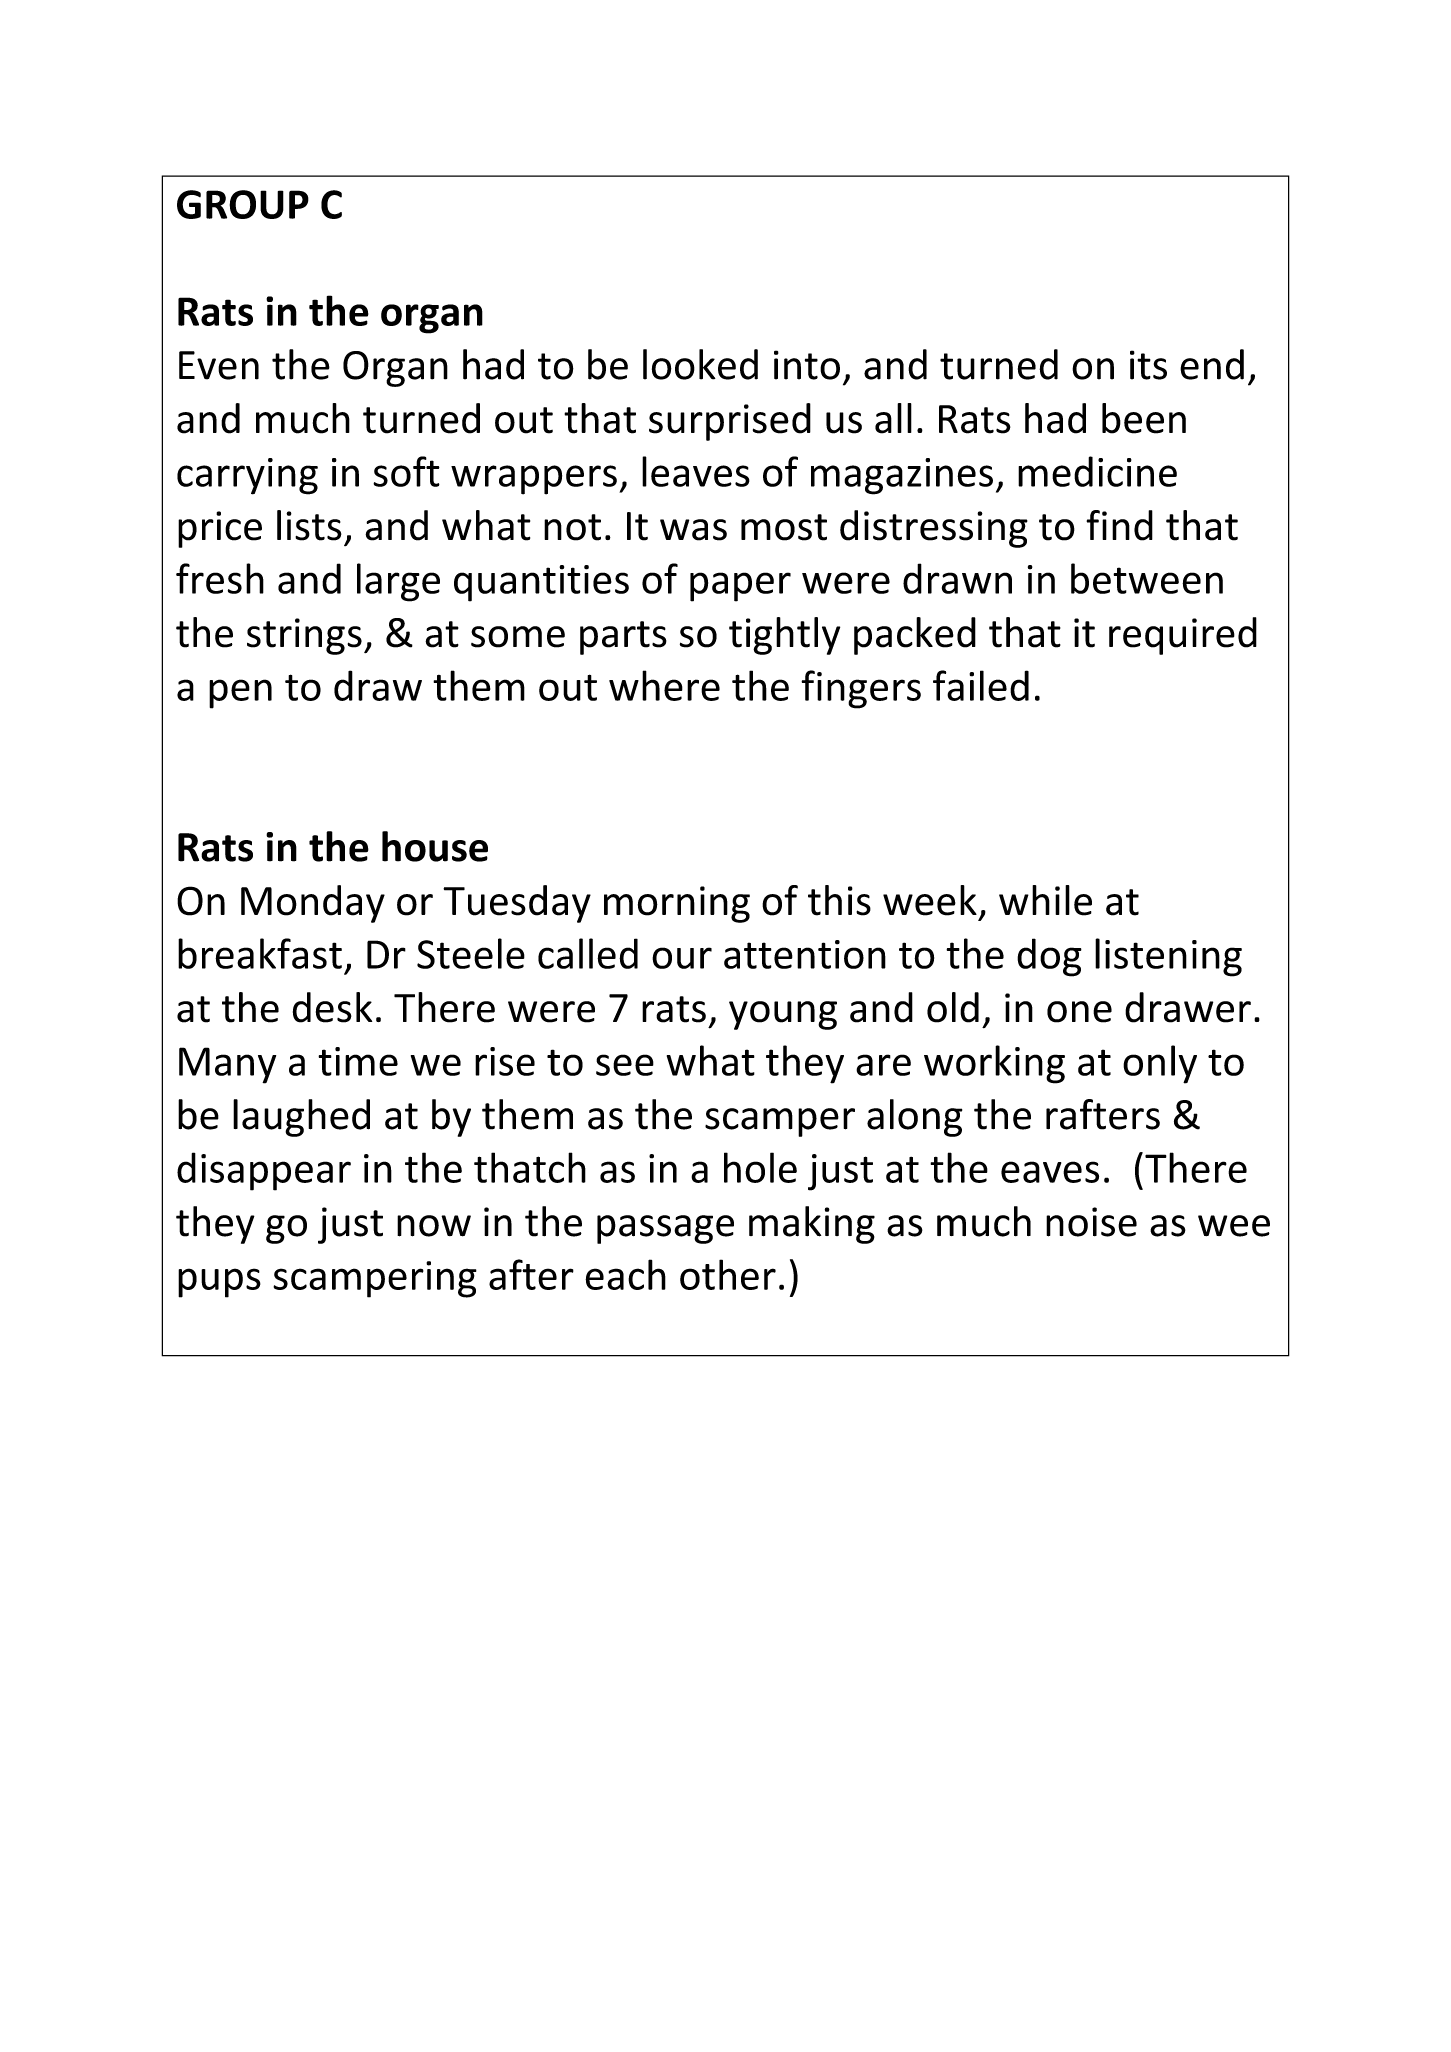 Image resolution: width=1451 pixels, height=2052 pixels. Describe the element at coordinates (1148, 365) in the page. I see `its` at that location.
